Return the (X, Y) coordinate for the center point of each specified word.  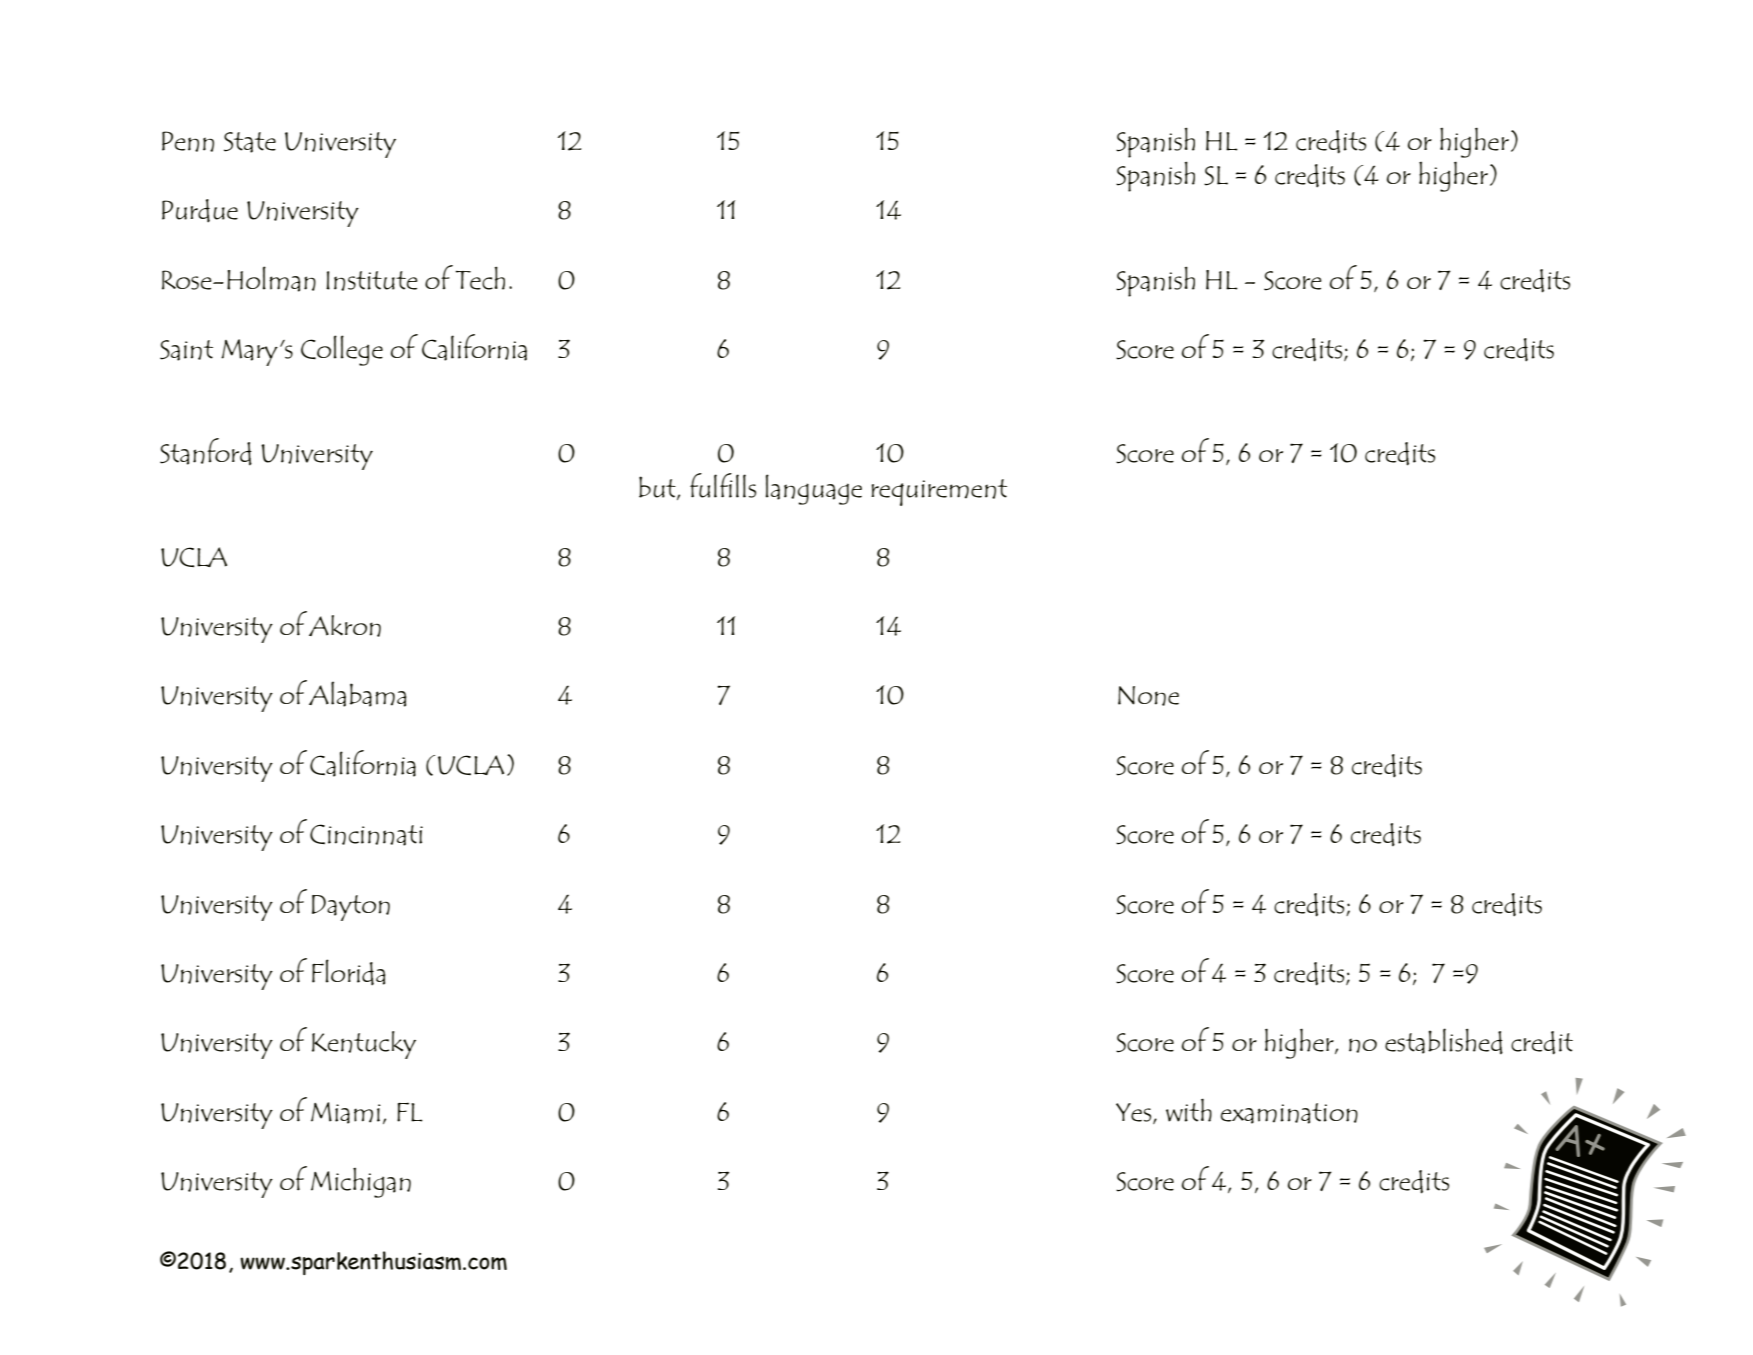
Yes (1135, 1113)
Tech (480, 278)
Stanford (206, 451)
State (250, 142)
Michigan (361, 1183)
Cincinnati (366, 835)
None (1148, 696)
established (1444, 1041)
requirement (939, 492)
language (814, 489)
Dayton (351, 908)
